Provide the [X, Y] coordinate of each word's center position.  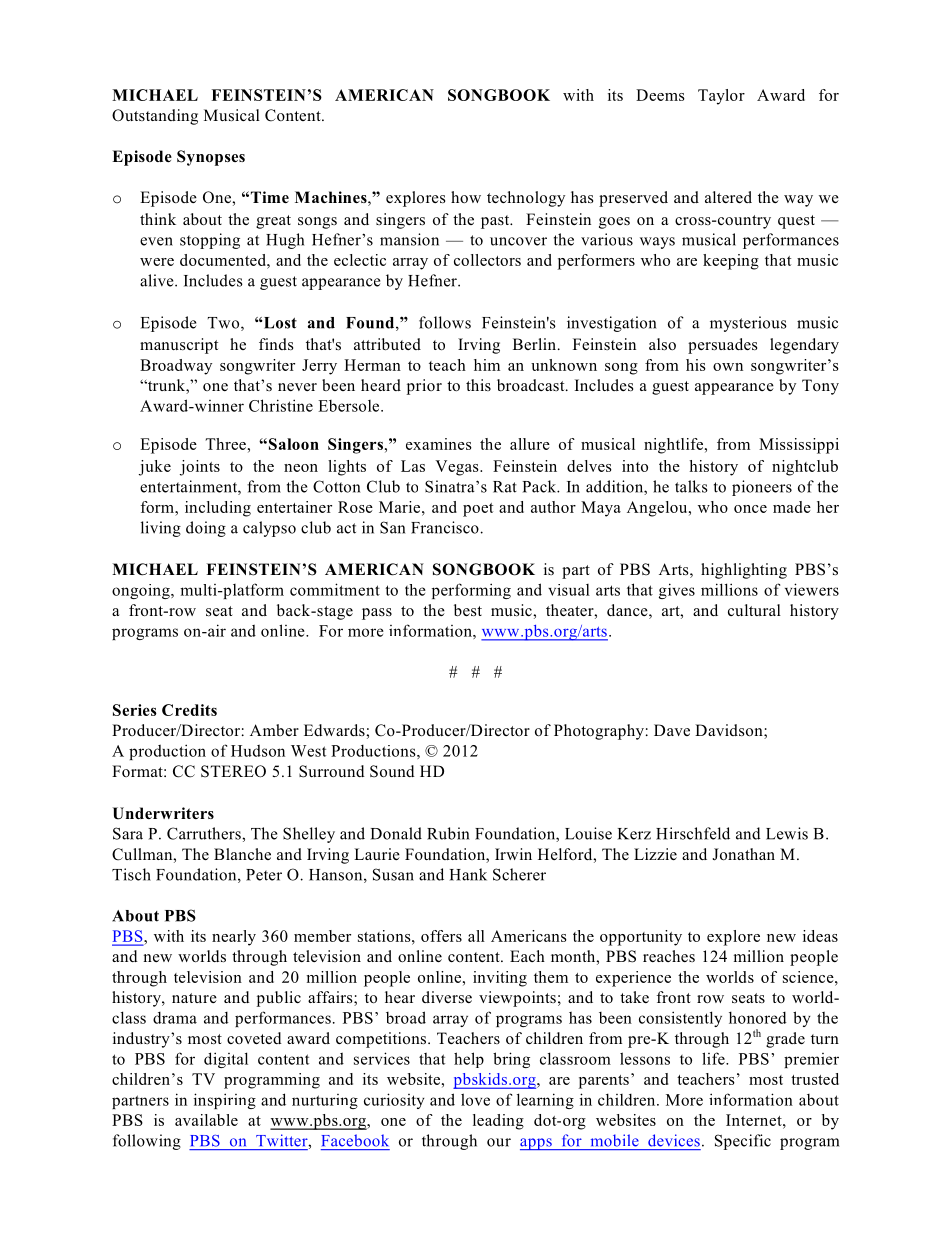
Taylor [721, 97]
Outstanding [155, 117]
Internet [755, 1120]
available [206, 1120]
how [466, 197]
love [475, 1099]
